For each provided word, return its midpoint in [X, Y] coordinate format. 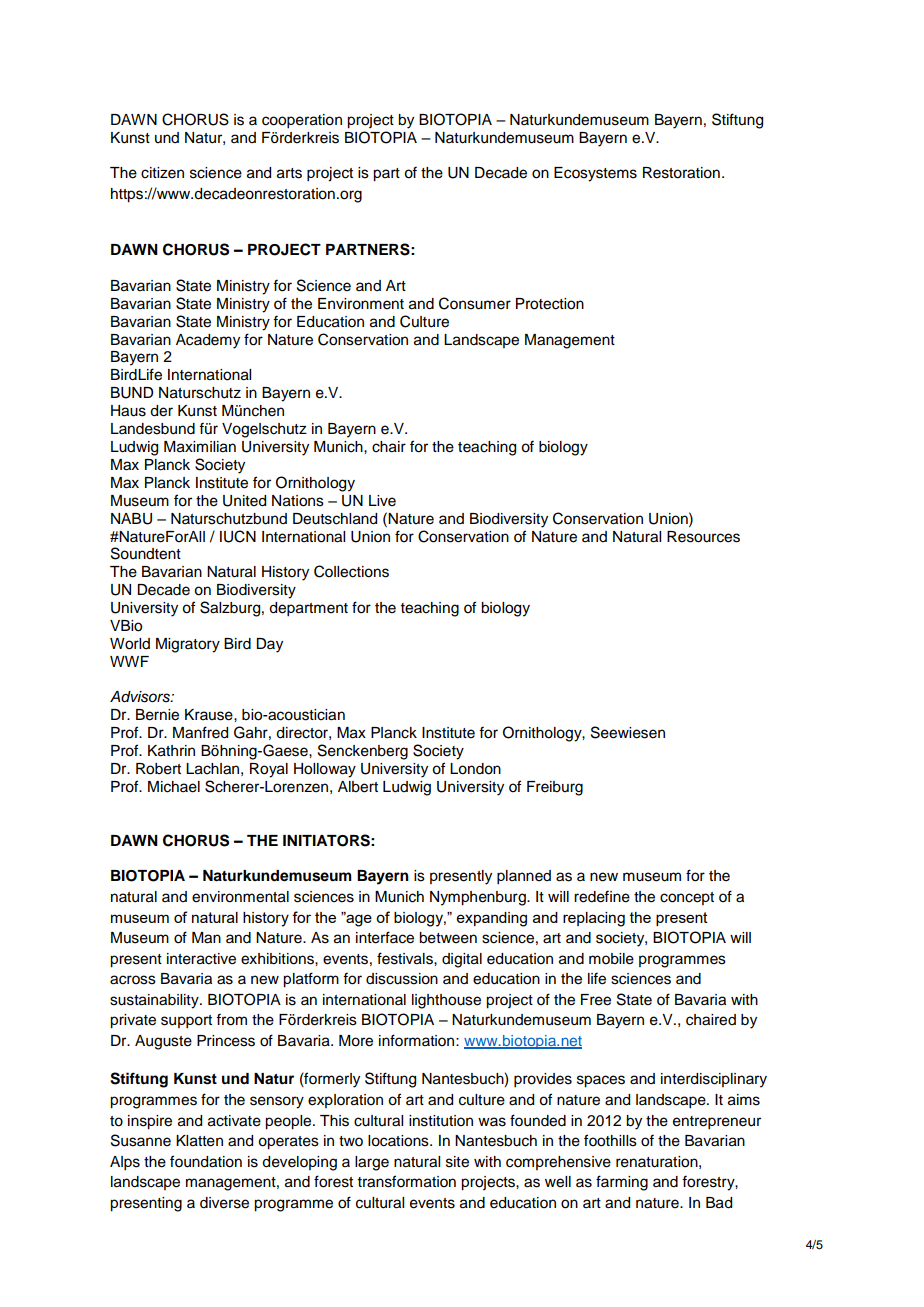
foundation [206, 1161]
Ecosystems [595, 174]
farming [622, 1183]
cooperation [302, 121]
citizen [162, 173]
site [457, 1162]
